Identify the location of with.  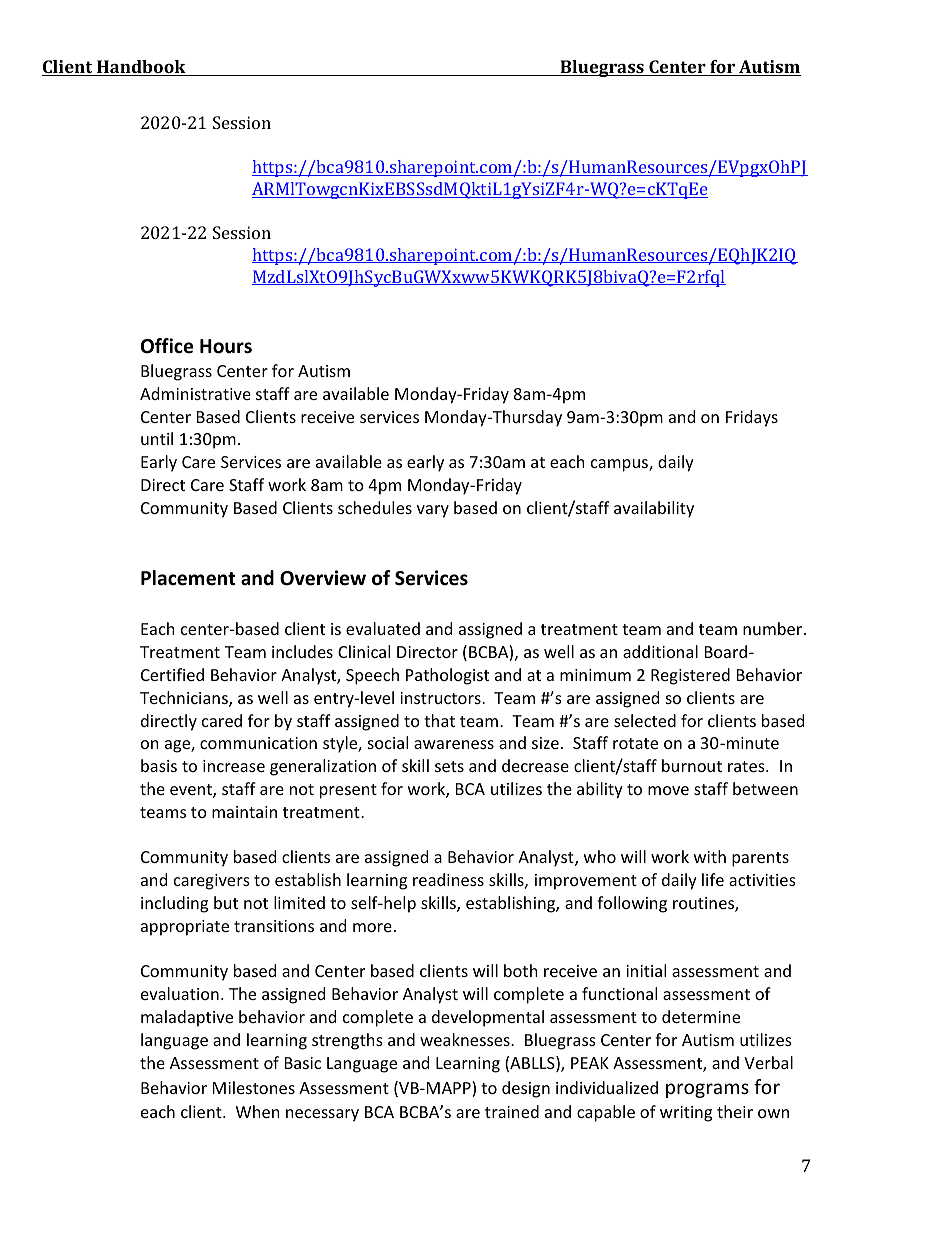
(710, 856).
